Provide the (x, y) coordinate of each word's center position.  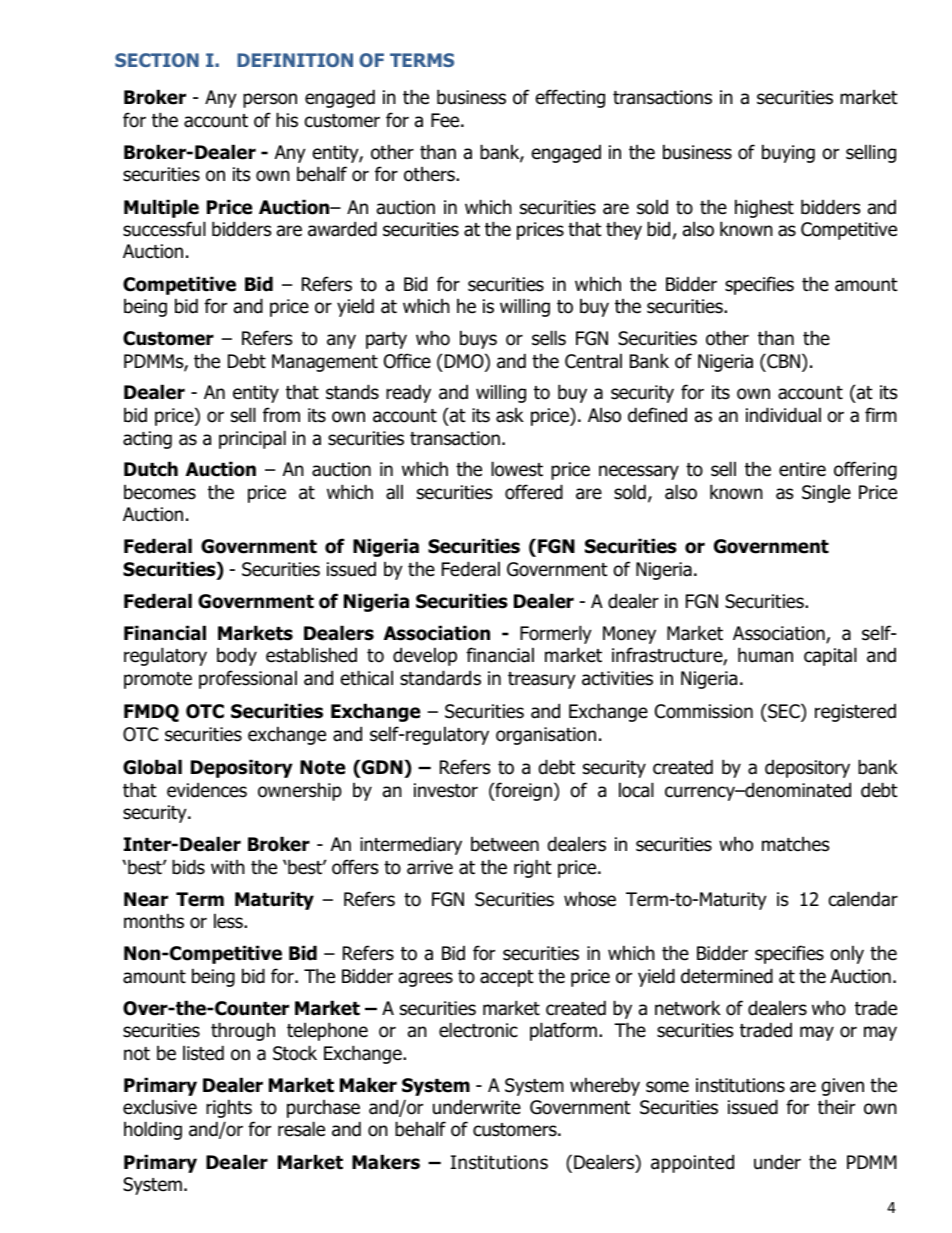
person (270, 100)
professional (248, 679)
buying (788, 153)
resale (301, 1129)
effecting (570, 98)
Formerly (556, 634)
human (765, 655)
